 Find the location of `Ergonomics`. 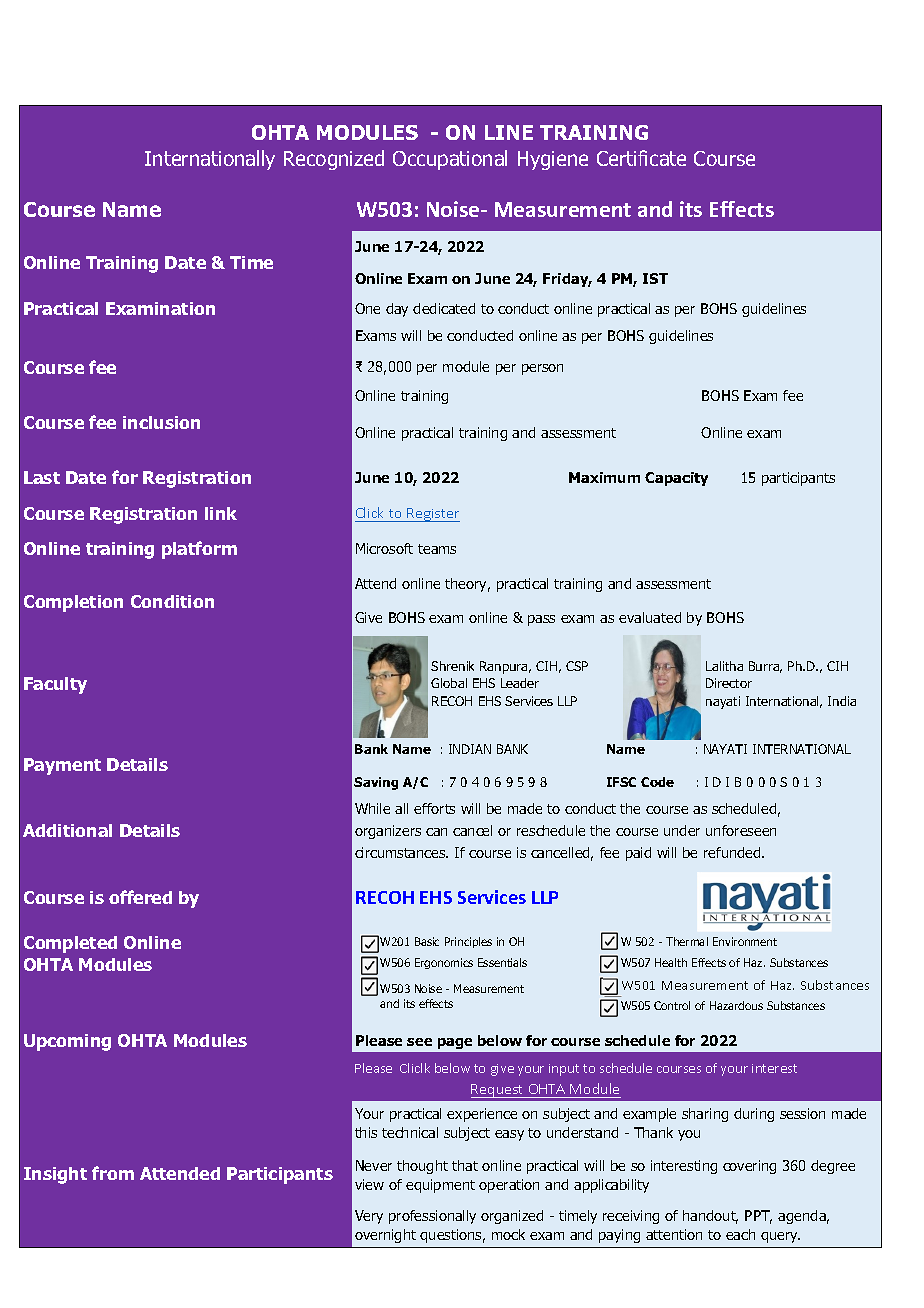

Ergonomics is located at coordinates (444, 963).
